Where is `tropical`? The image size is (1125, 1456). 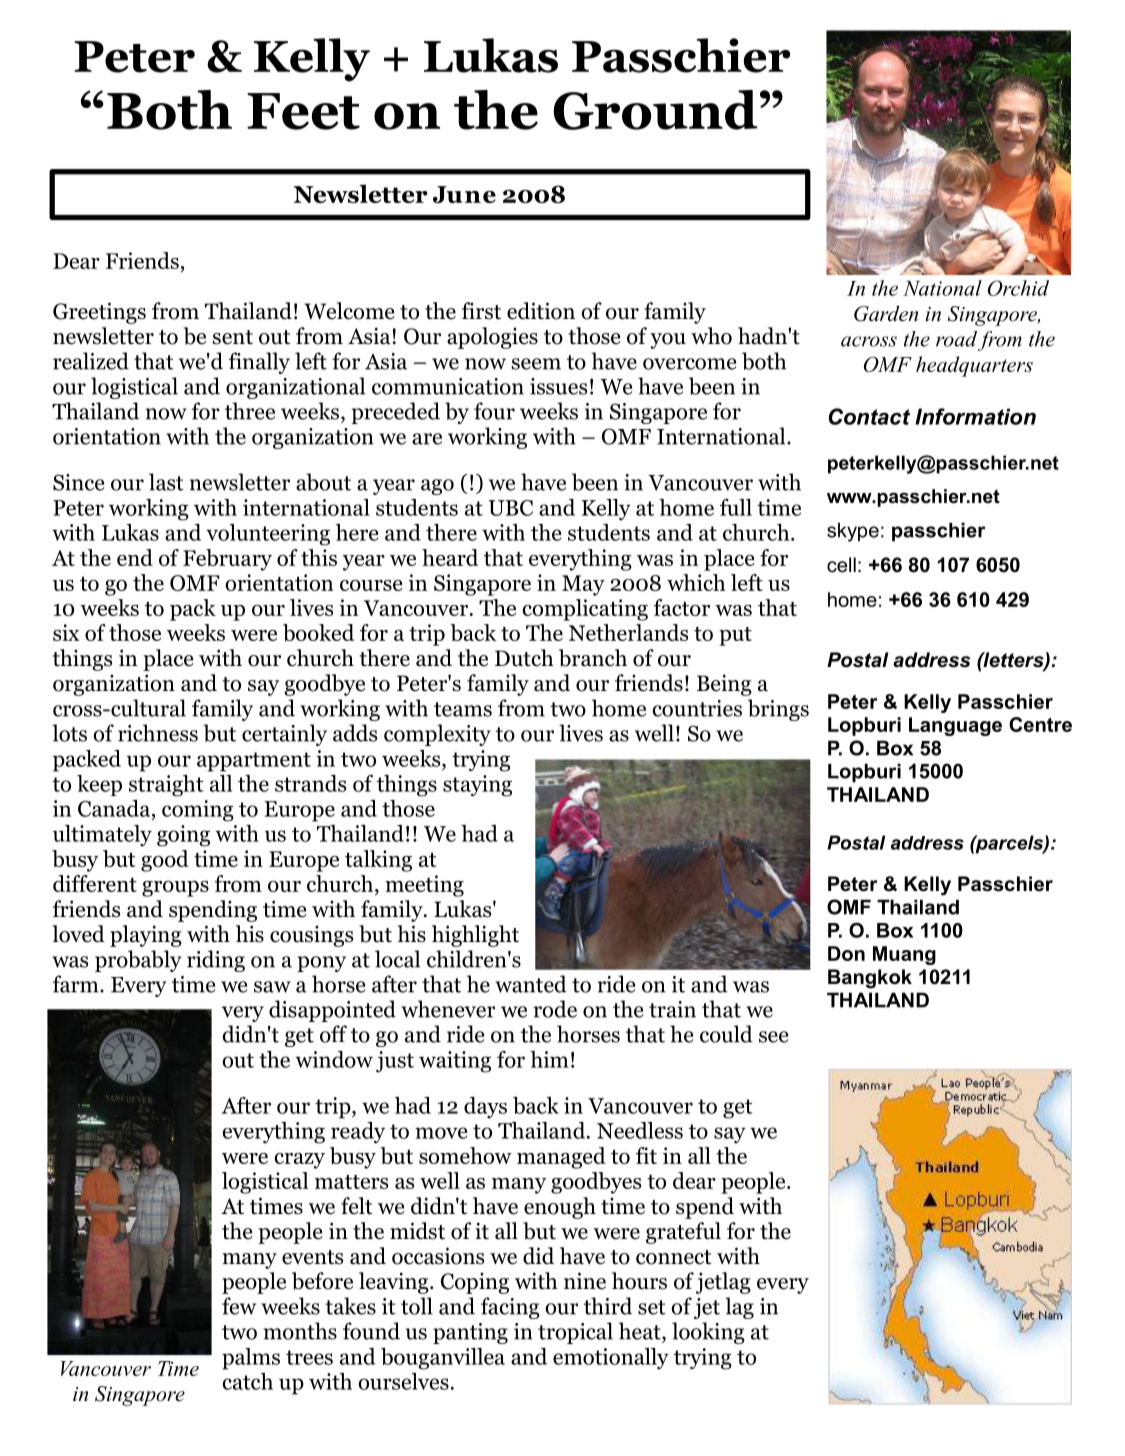 tropical is located at coordinates (575, 1333).
